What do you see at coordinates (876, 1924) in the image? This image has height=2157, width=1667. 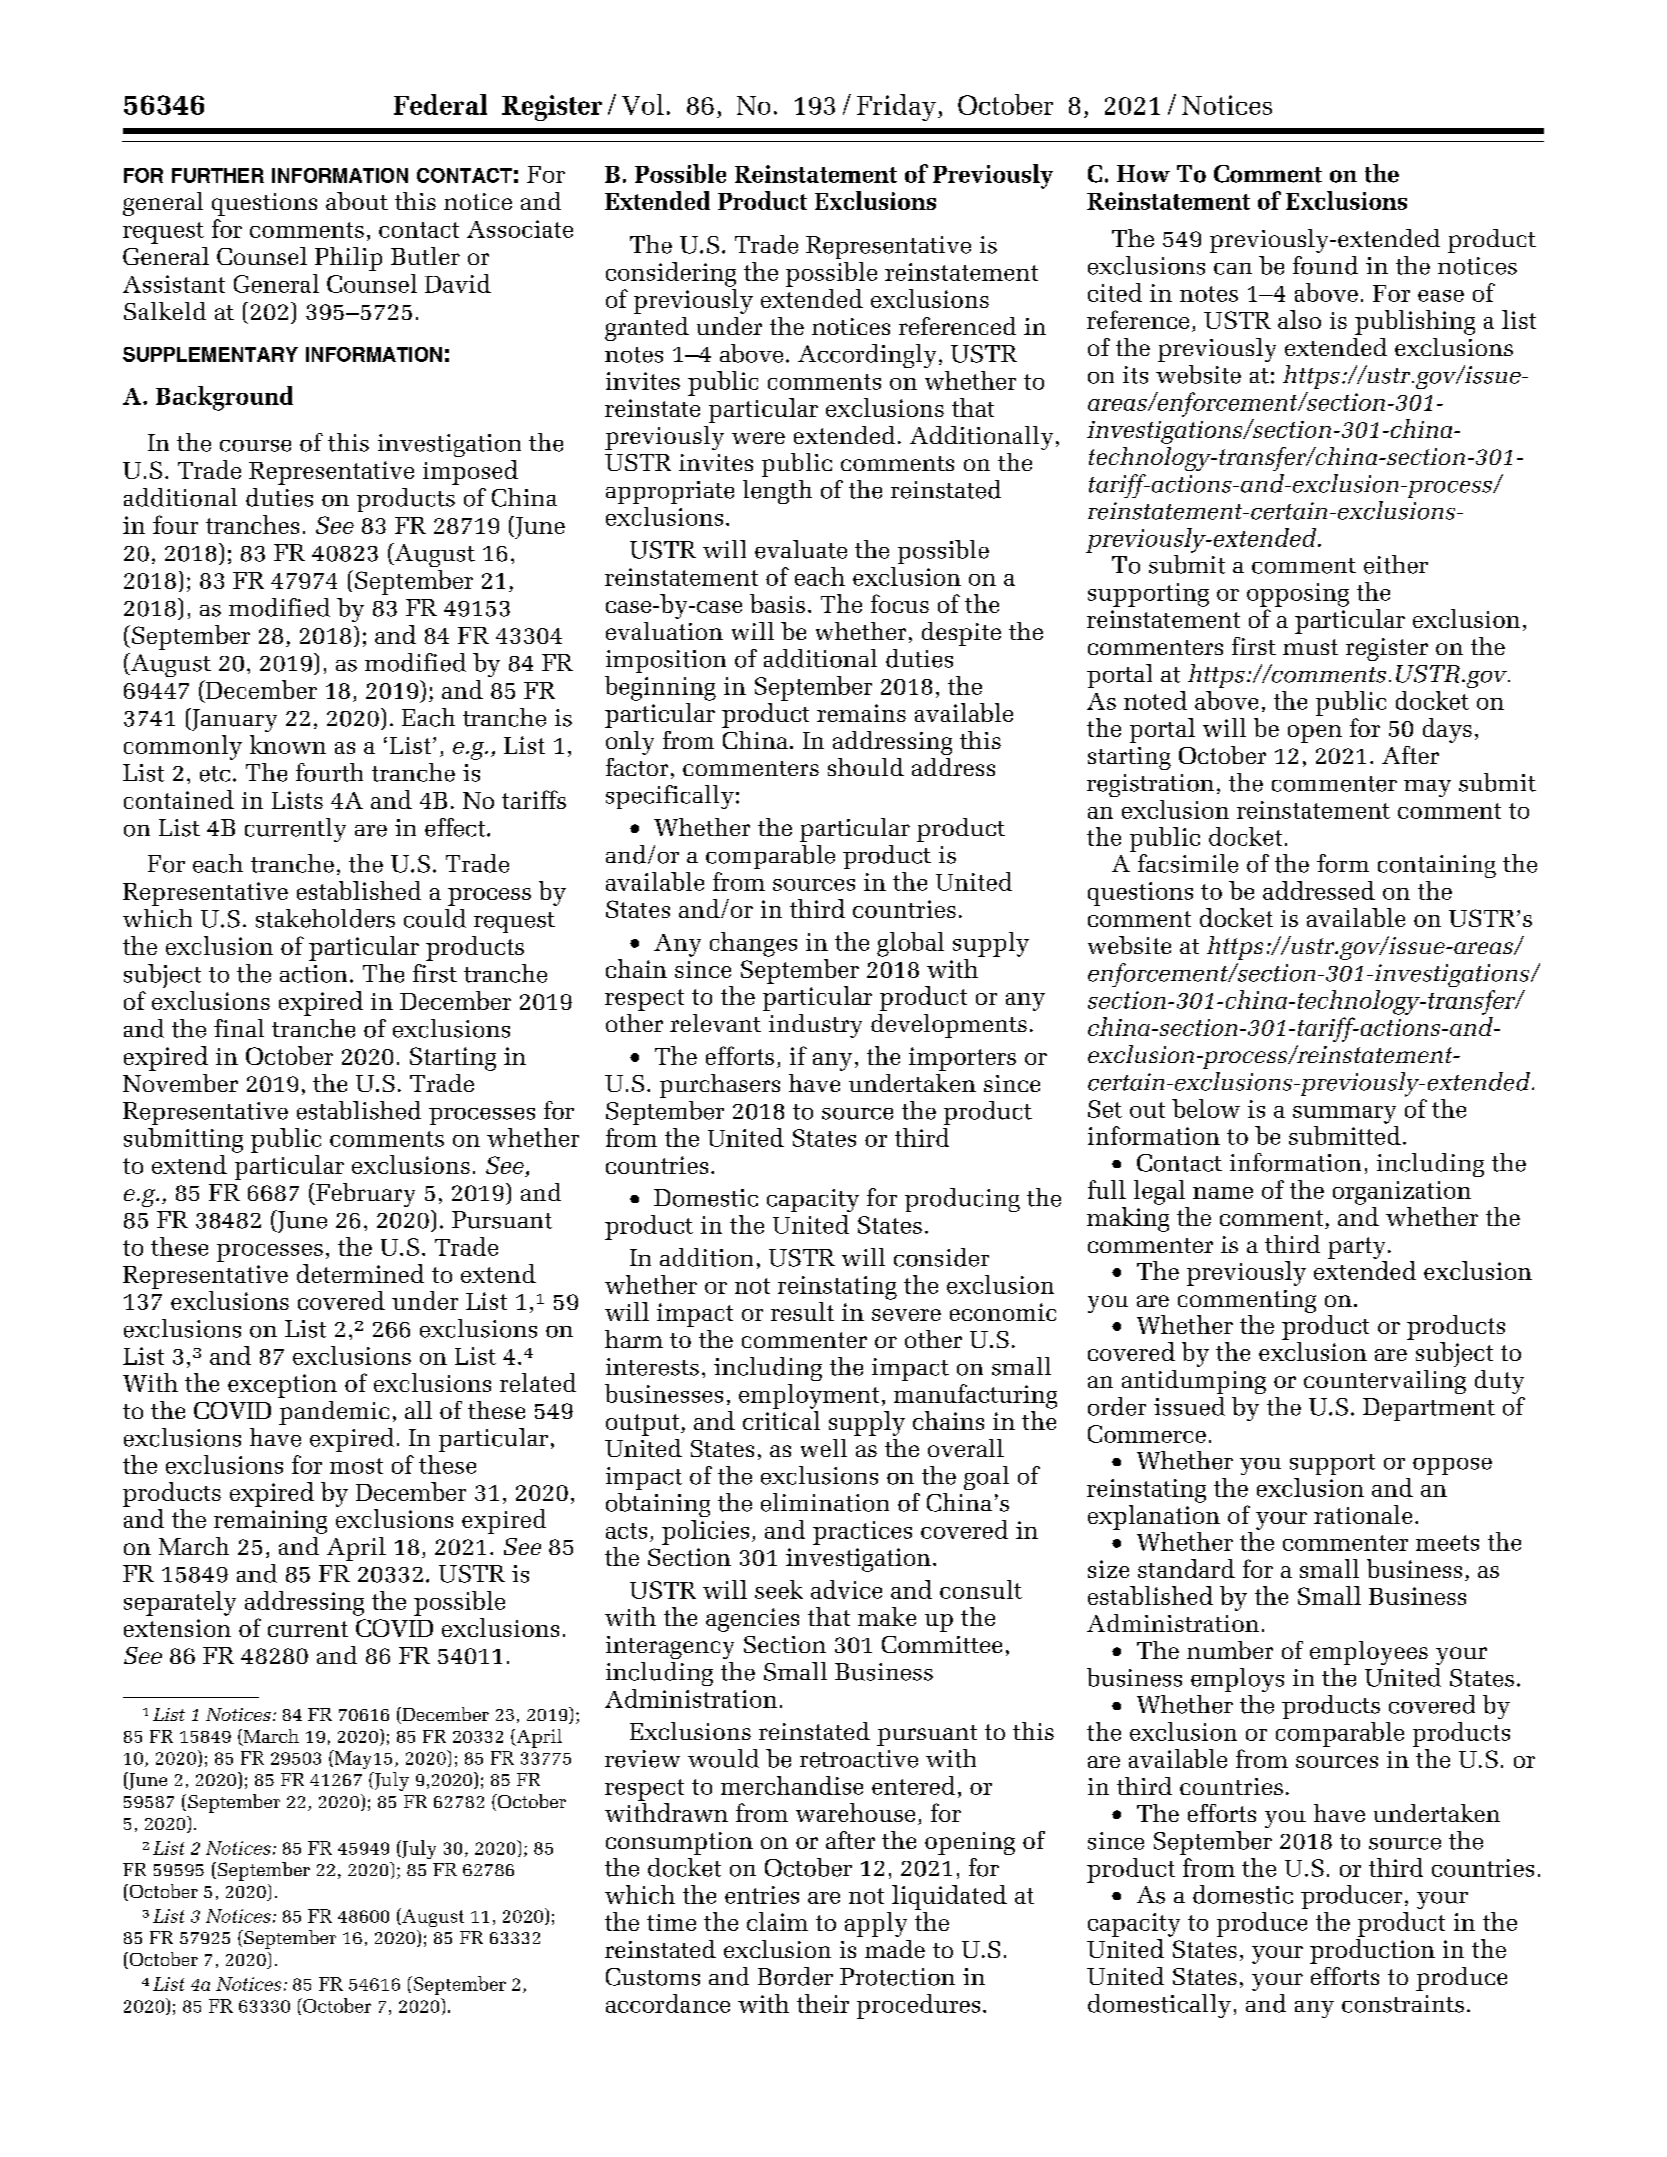 I see `apply` at bounding box center [876, 1924].
